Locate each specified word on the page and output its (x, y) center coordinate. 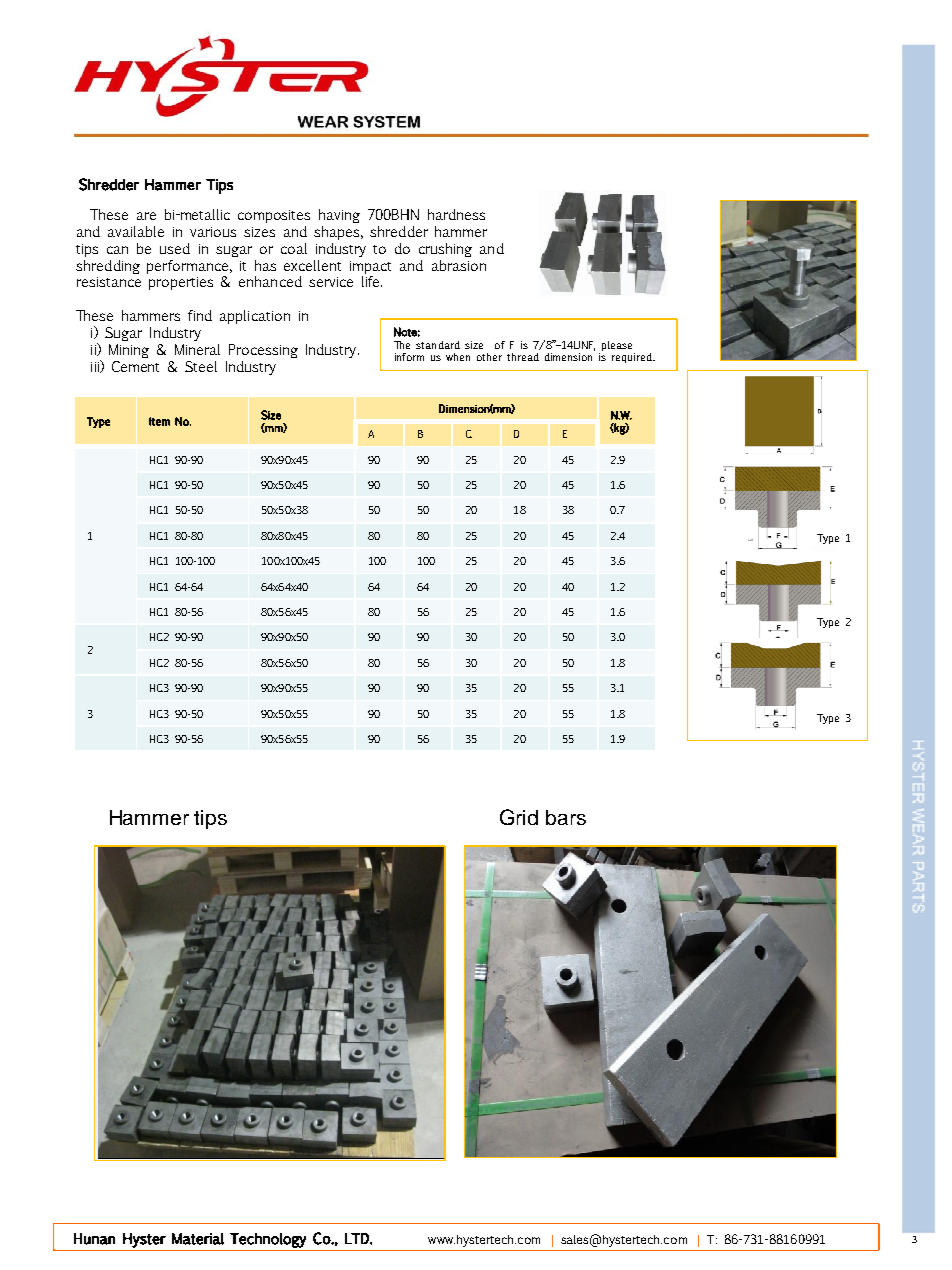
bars (566, 817)
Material (198, 1239)
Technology (268, 1240)
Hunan (94, 1239)
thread (523, 357)
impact (370, 267)
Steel (201, 366)
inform (409, 357)
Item (159, 421)
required (633, 358)
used (175, 248)
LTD (358, 1238)
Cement (135, 366)
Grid (519, 817)
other (489, 357)
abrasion (459, 265)
